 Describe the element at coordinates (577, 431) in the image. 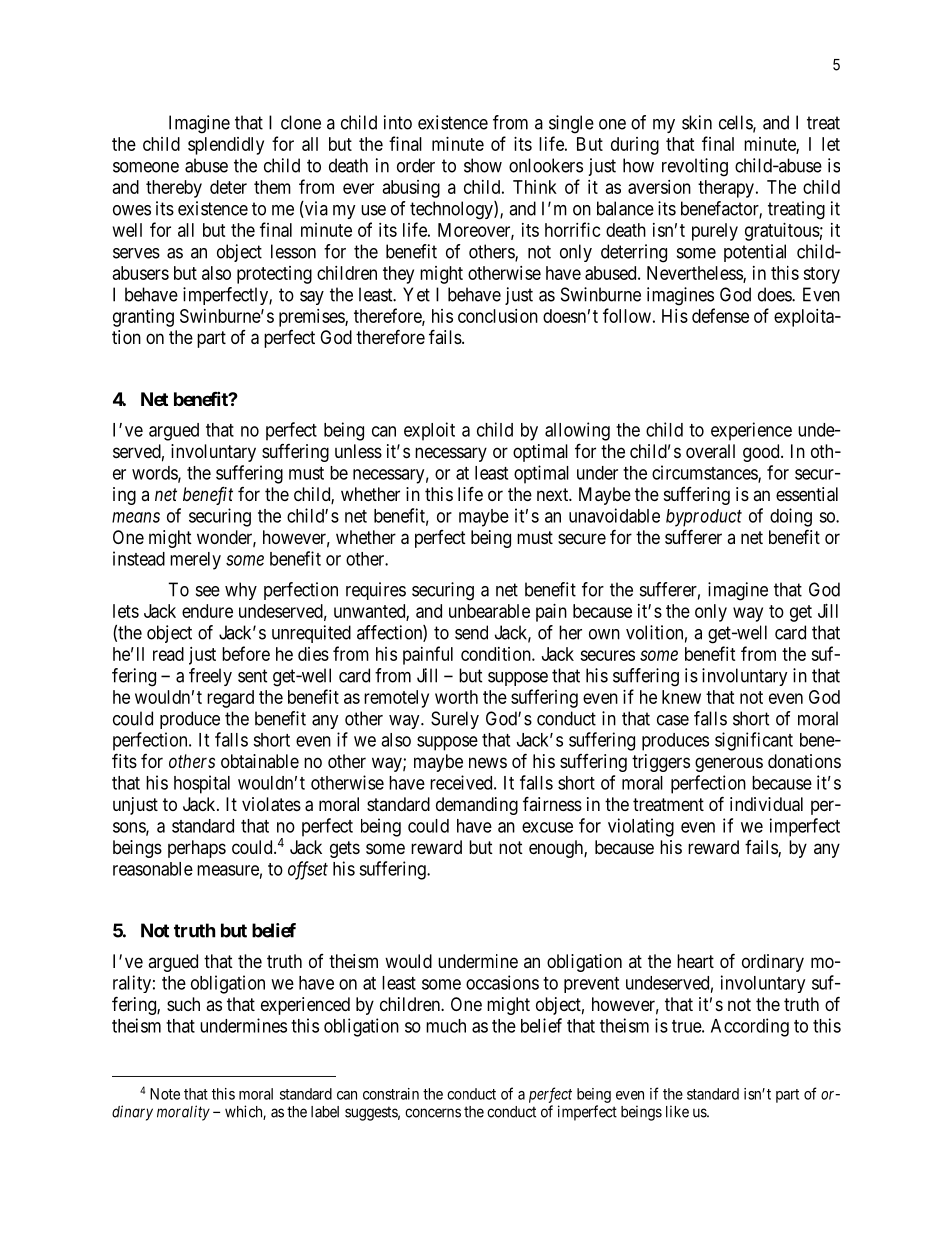

I see `allowing` at that location.
